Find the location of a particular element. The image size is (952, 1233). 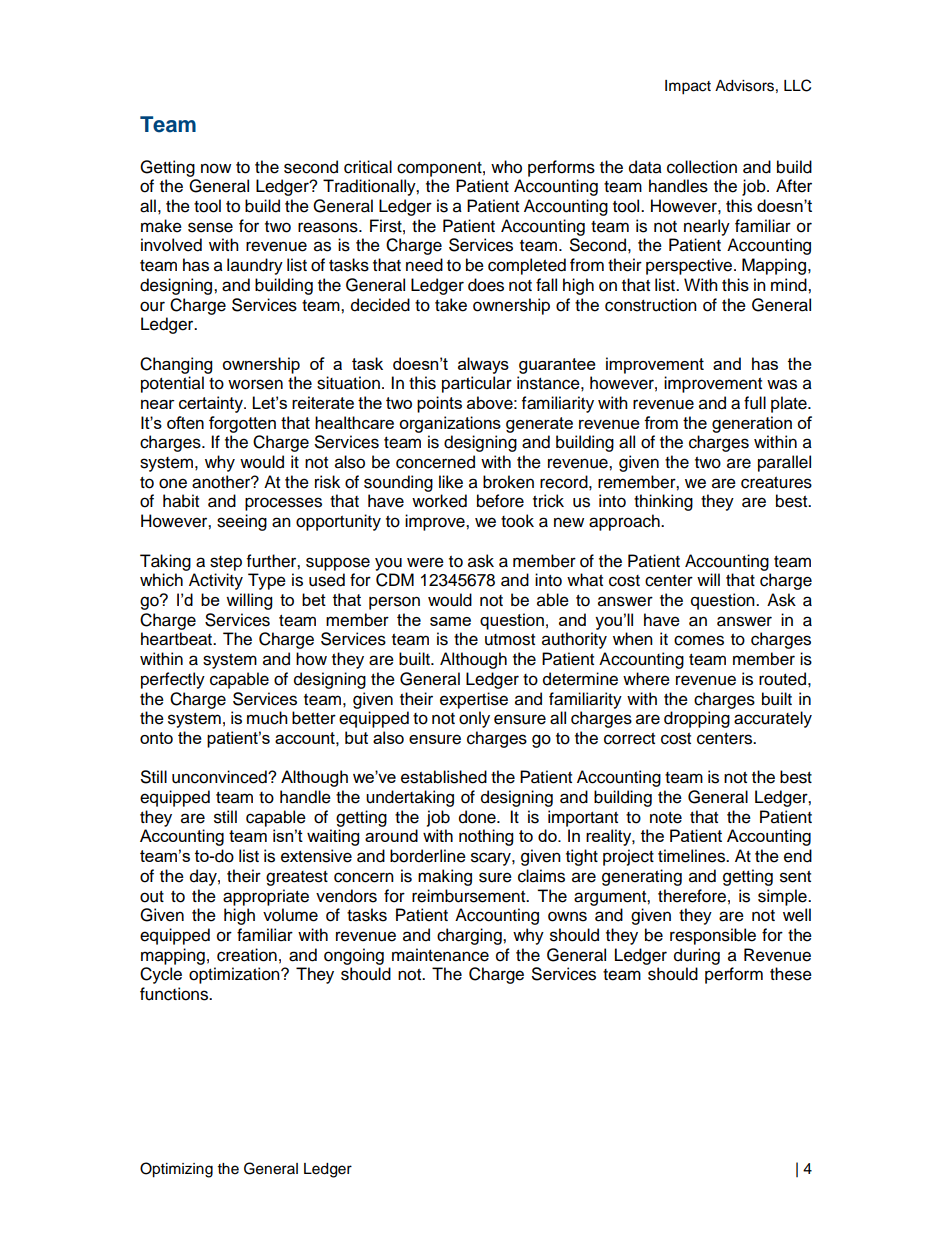

Optimizing is located at coordinates (176, 1170).
